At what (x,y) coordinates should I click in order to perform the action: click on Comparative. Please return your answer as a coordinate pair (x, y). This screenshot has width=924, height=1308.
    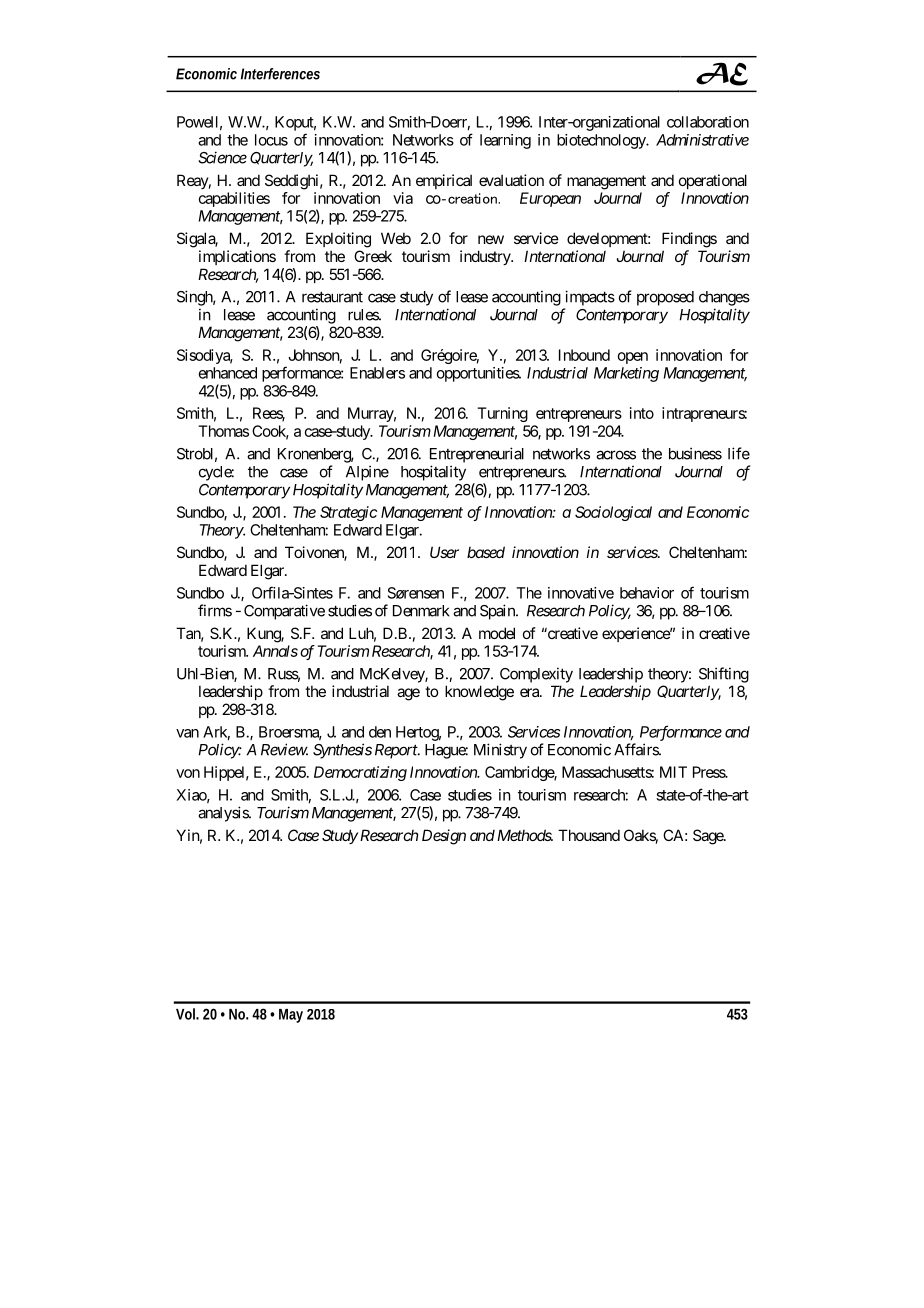
    Looking at the image, I should click on (284, 612).
